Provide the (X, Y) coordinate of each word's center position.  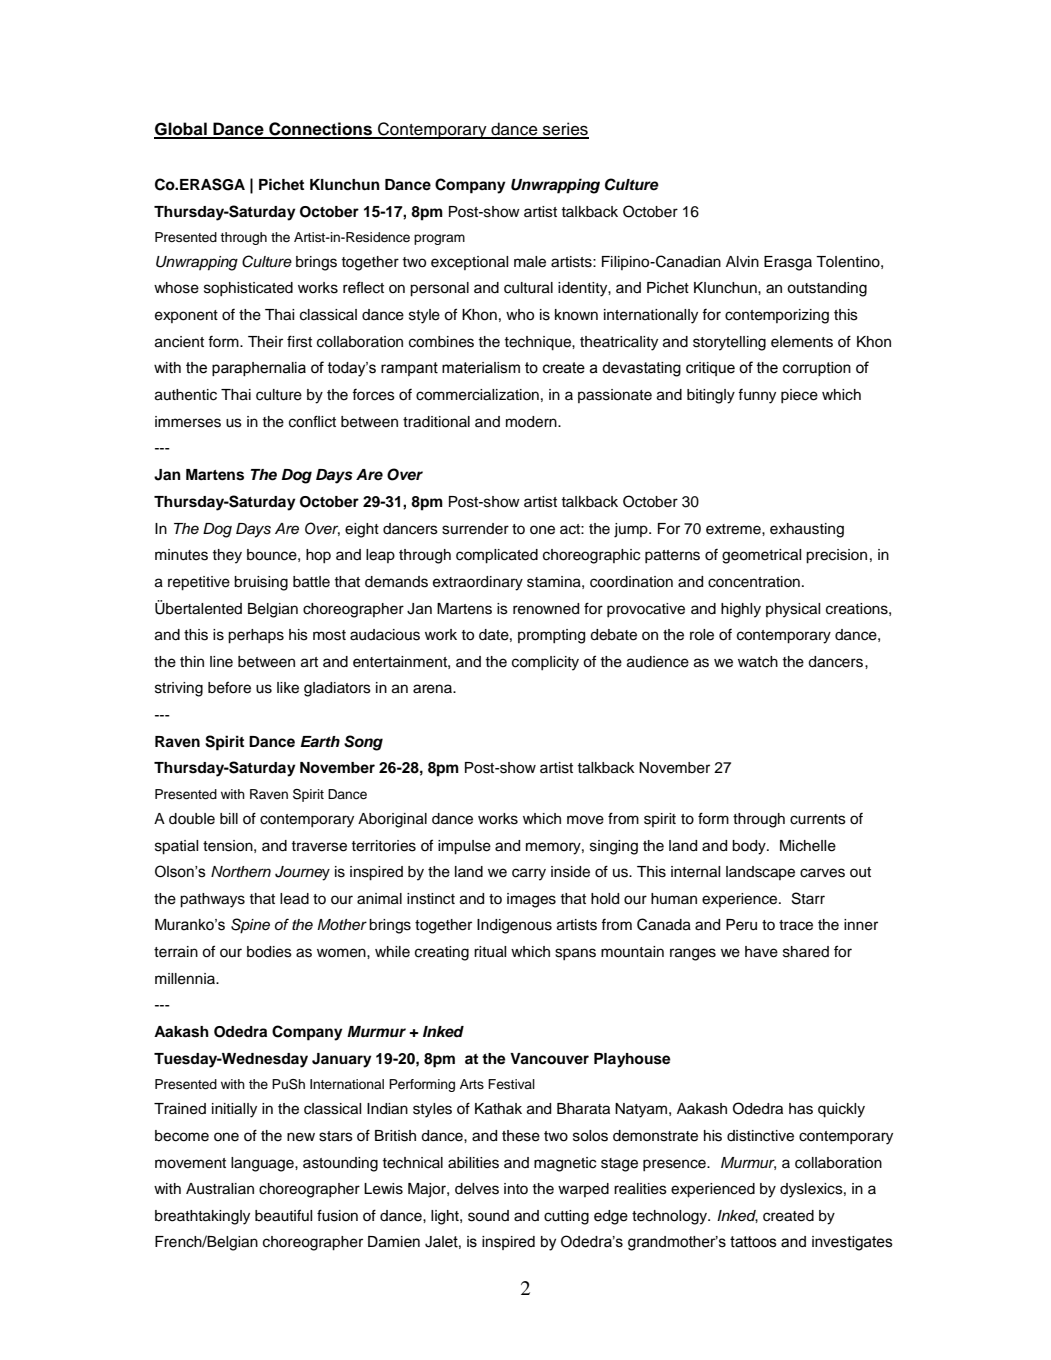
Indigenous (514, 926)
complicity (545, 663)
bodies (269, 952)
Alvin (742, 261)
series (565, 130)
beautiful (283, 1215)
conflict (312, 421)
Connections (321, 130)
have (761, 952)
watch (758, 662)
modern (532, 422)
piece (799, 396)
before (229, 687)
